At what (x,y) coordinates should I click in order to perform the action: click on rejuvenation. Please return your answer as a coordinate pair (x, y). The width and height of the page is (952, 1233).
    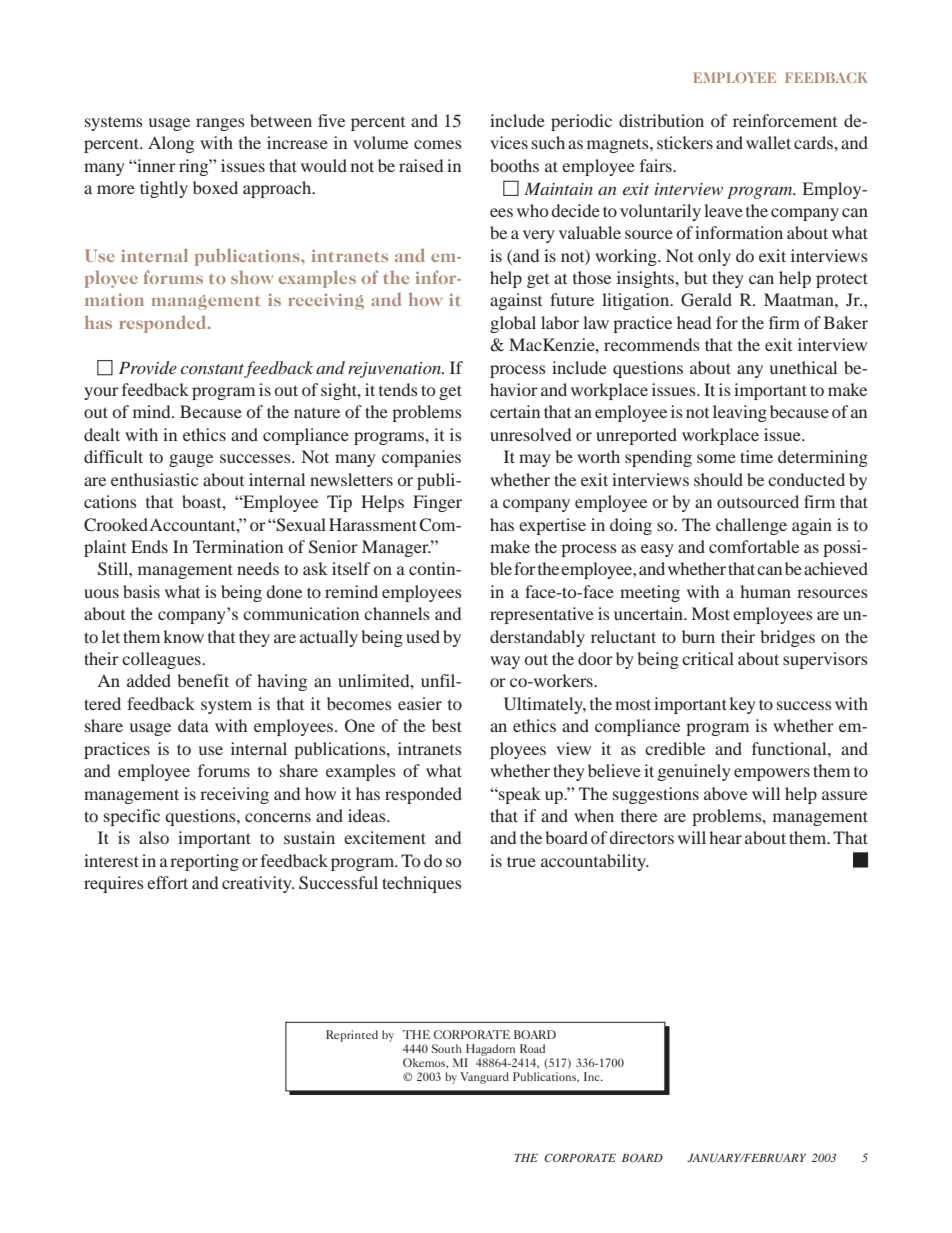
    Looking at the image, I should click on (395, 370).
